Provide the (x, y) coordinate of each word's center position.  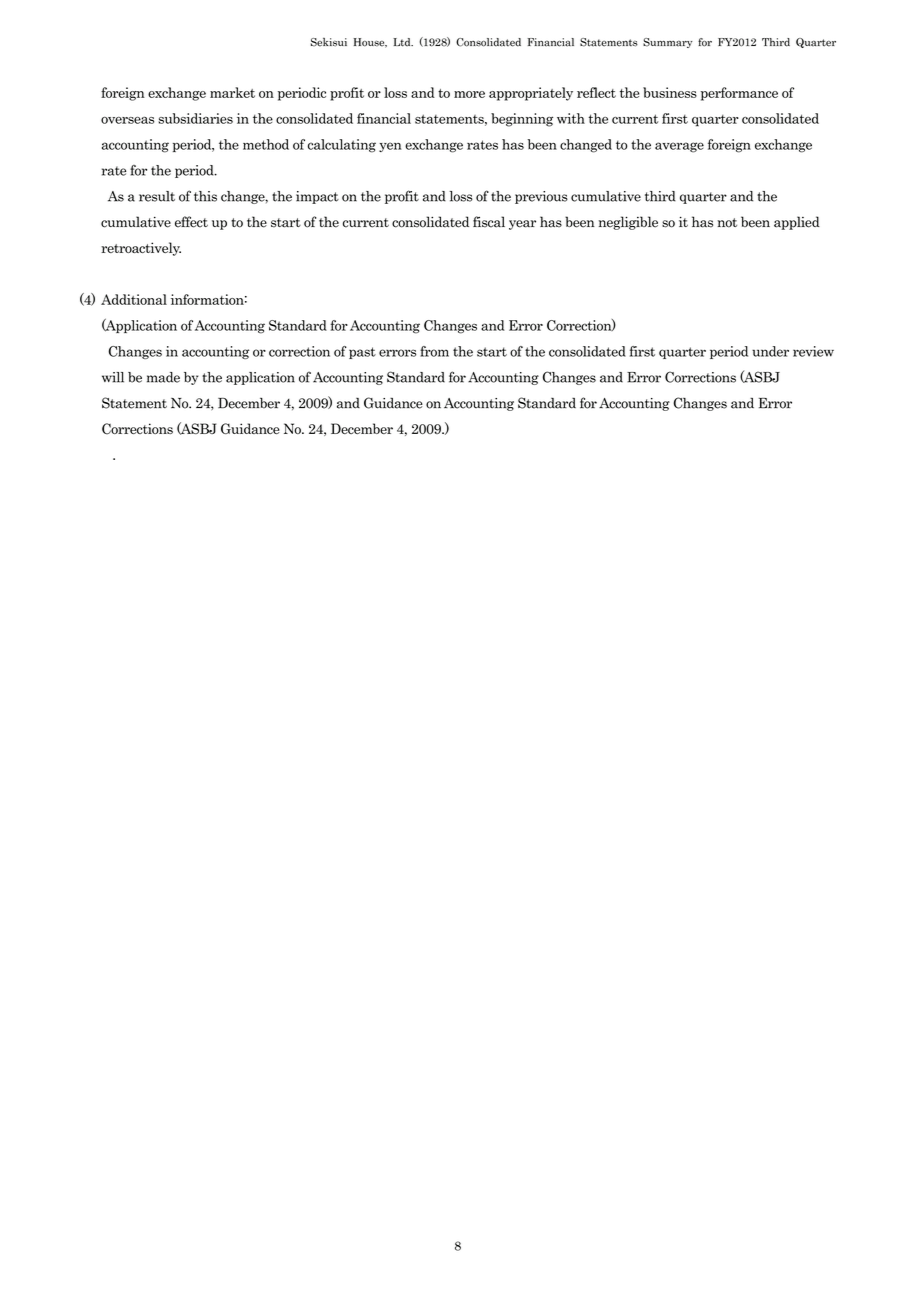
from (434, 351)
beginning (522, 120)
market (232, 92)
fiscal (489, 222)
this (205, 196)
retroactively (141, 249)
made (163, 377)
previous (541, 197)
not (727, 223)
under (770, 351)
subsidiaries (195, 118)
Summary (667, 43)
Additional (134, 299)
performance (739, 94)
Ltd (403, 42)
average (679, 147)
